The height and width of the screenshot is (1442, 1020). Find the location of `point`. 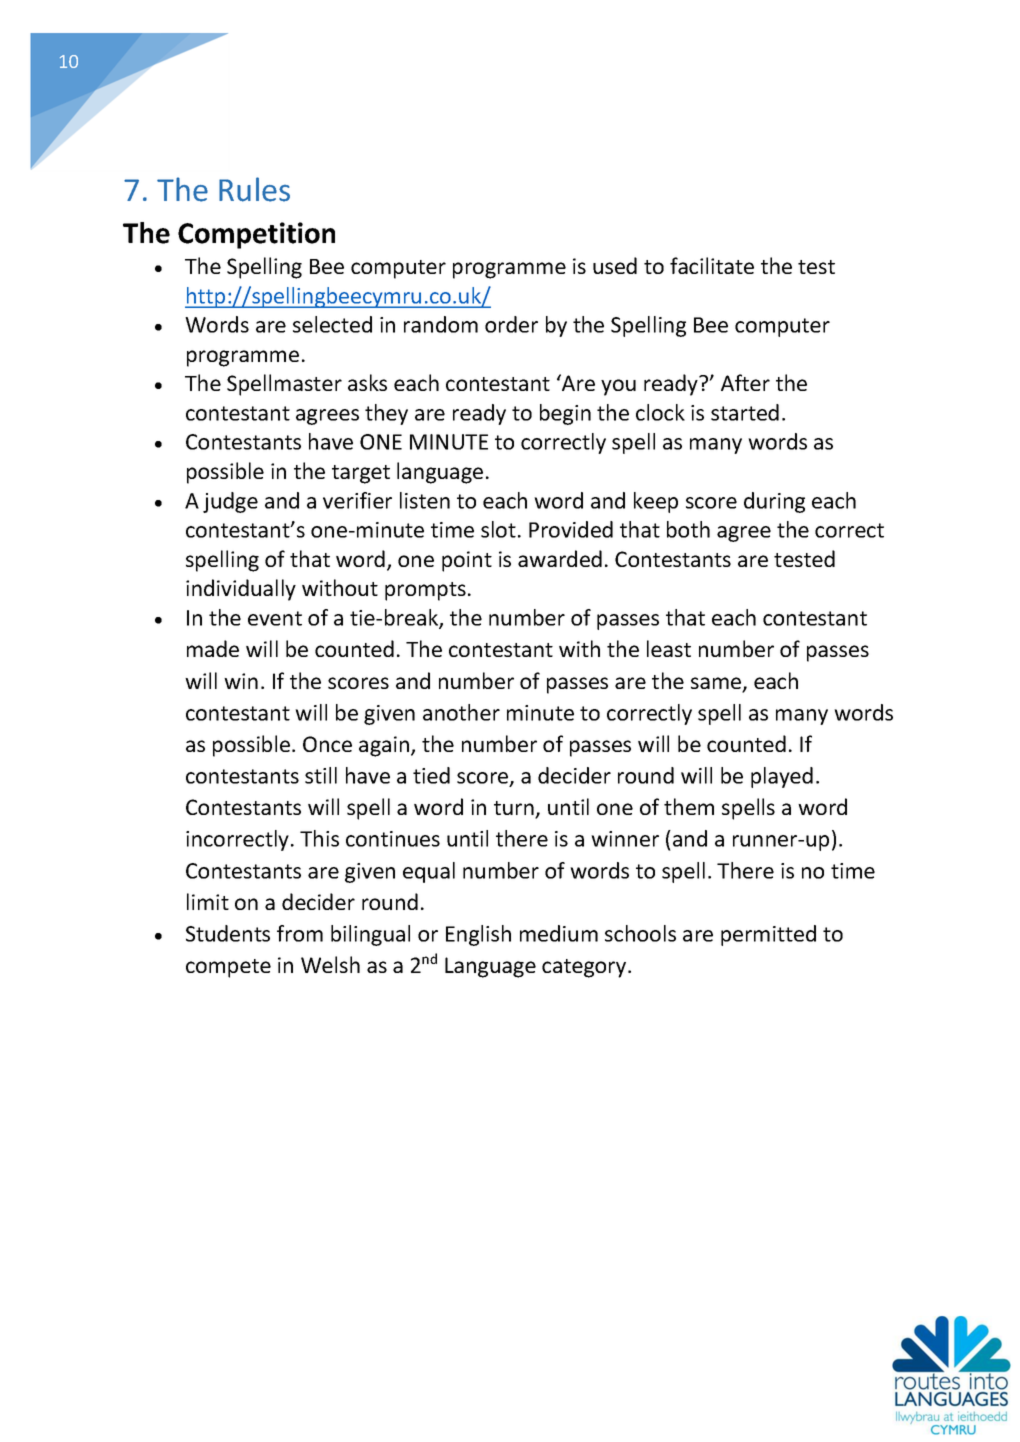

point is located at coordinates (467, 561).
